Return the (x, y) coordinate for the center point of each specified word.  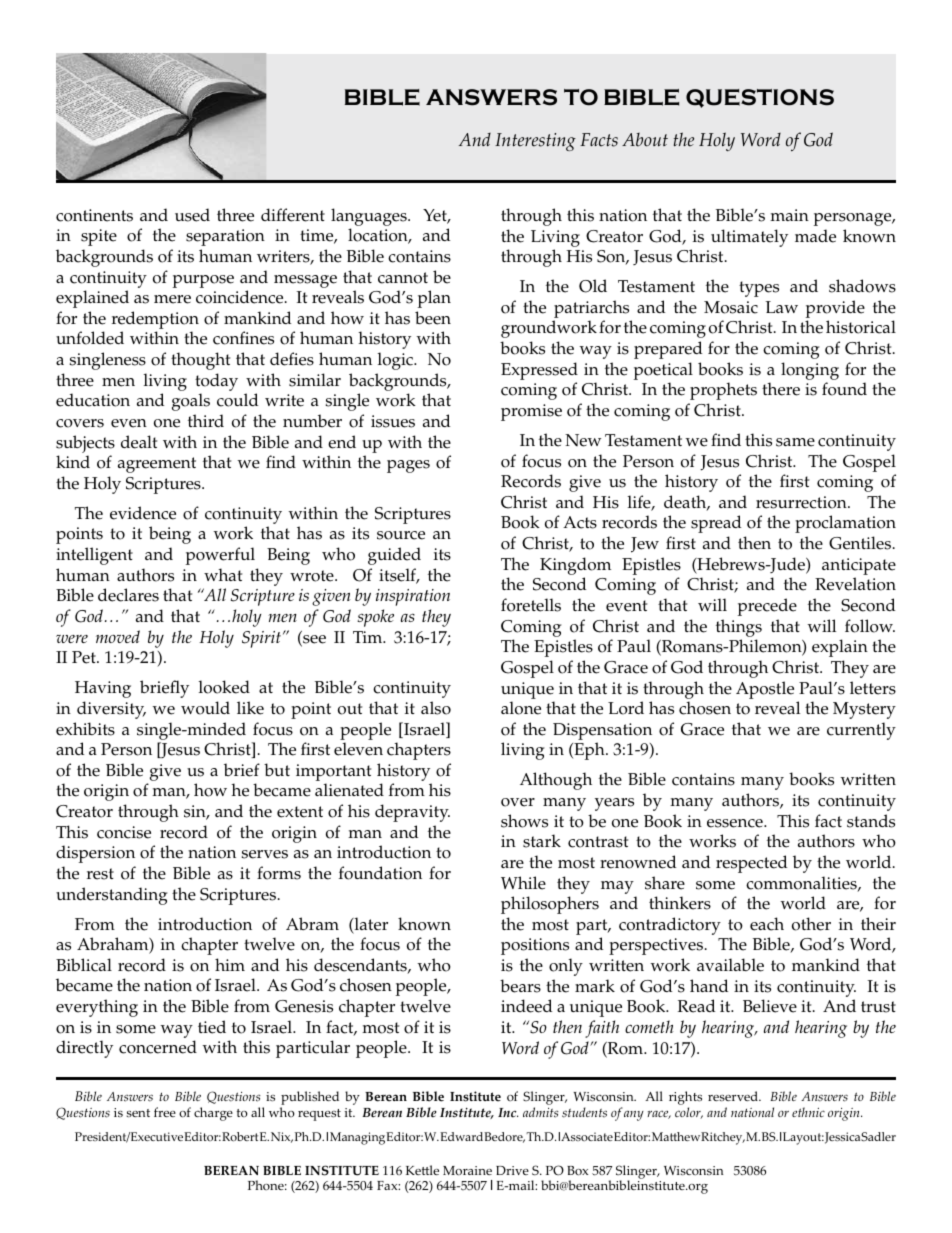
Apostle (765, 690)
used (192, 215)
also (436, 708)
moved (118, 636)
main (789, 215)
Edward (461, 1136)
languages (370, 217)
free (165, 1112)
